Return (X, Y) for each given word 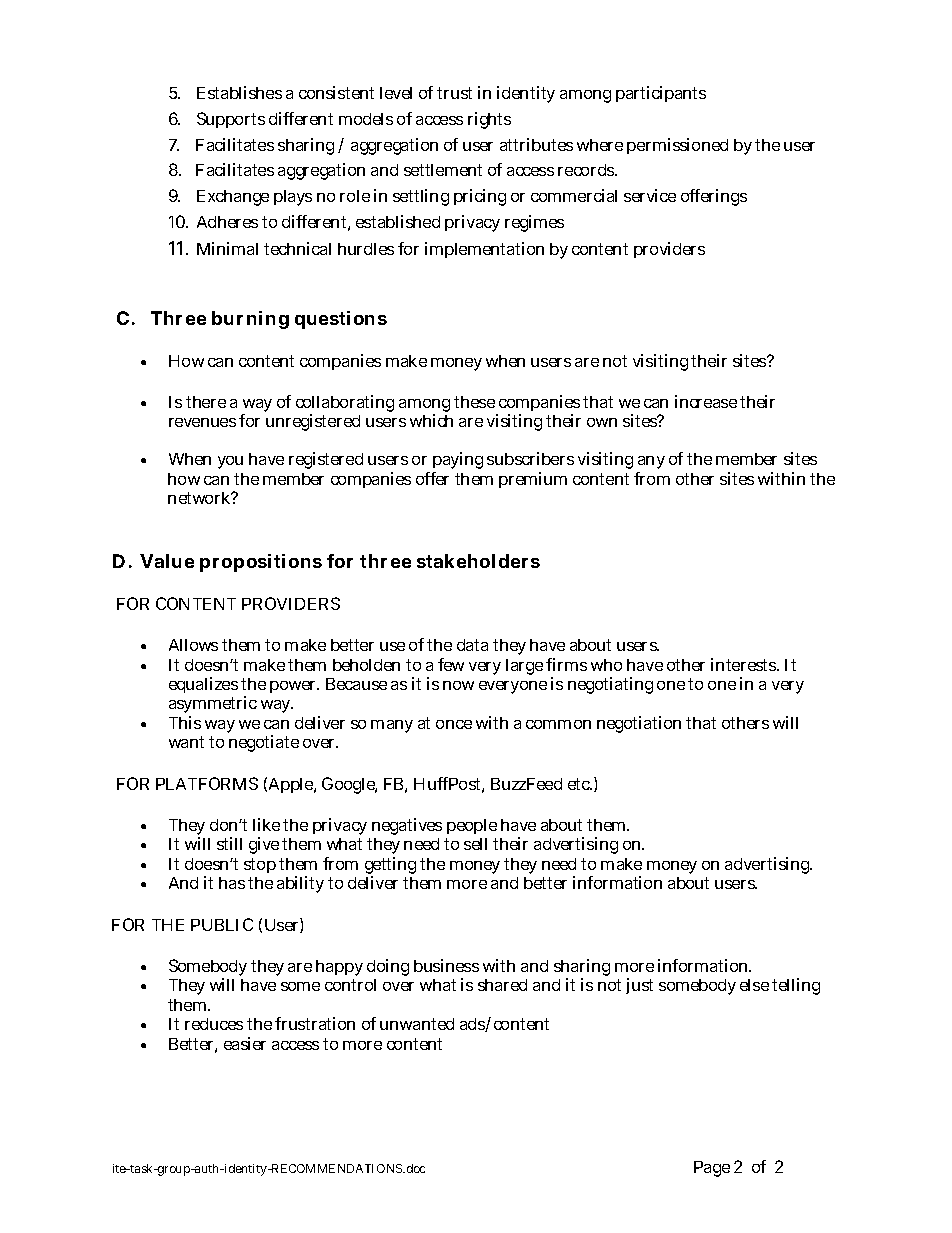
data (472, 645)
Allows (193, 645)
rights (489, 120)
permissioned (677, 146)
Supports (231, 120)
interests (745, 664)
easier (245, 1043)
